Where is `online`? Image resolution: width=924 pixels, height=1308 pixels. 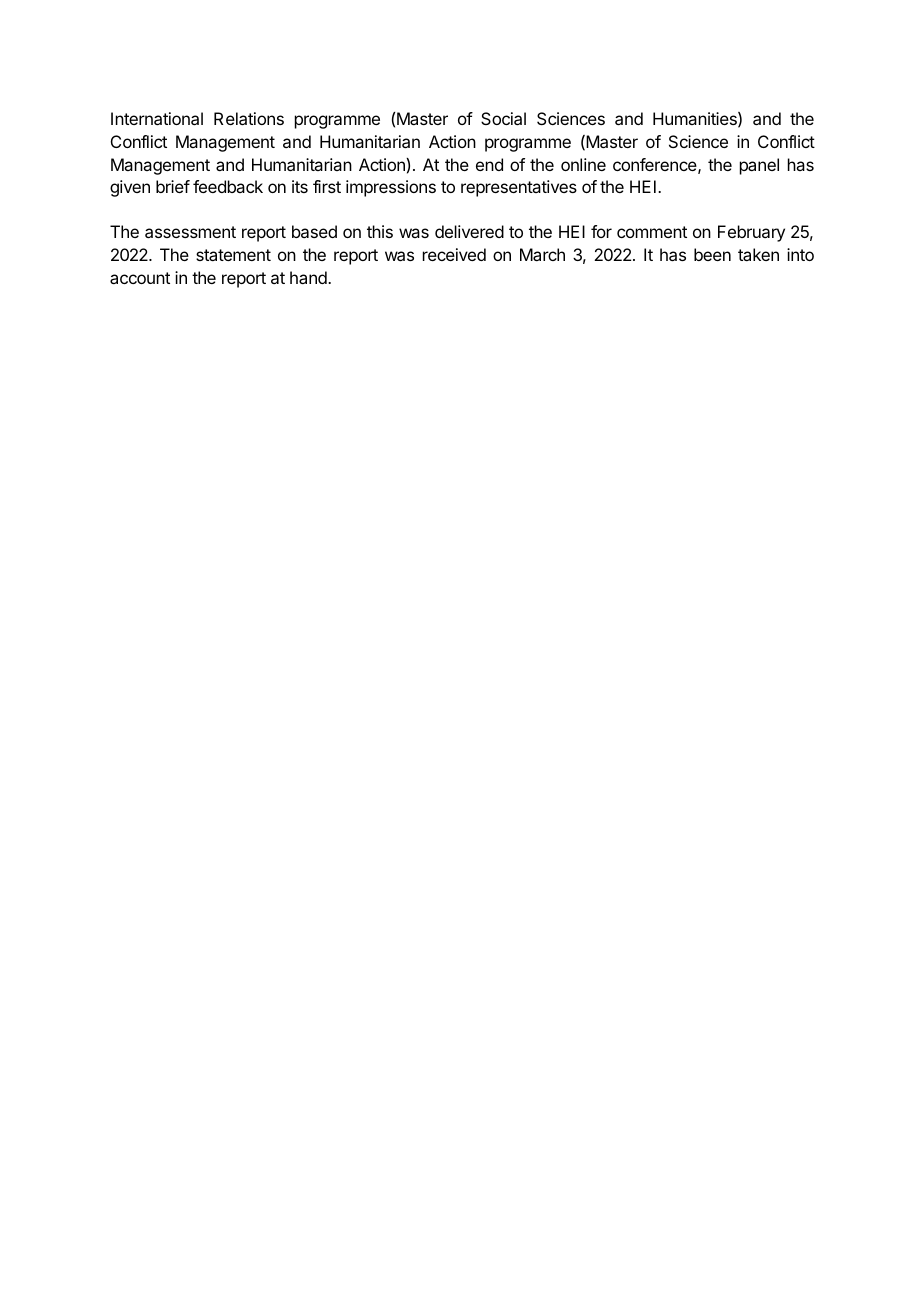 online is located at coordinates (583, 164).
